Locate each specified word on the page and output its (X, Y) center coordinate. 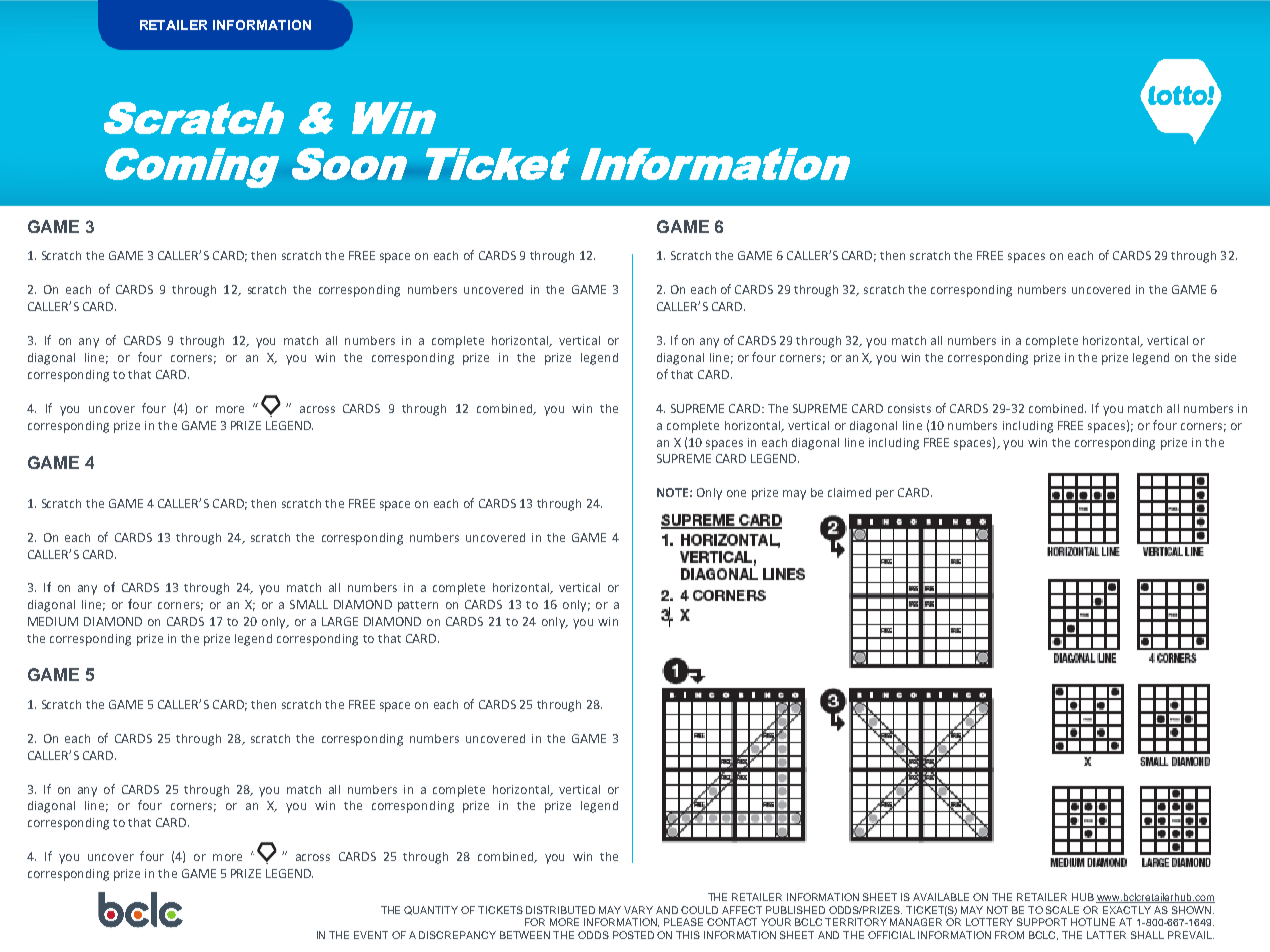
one (736, 493)
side (1225, 357)
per (885, 495)
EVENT (371, 935)
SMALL (309, 604)
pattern (418, 606)
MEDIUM (53, 621)
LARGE (340, 621)
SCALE (1062, 910)
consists (909, 408)
